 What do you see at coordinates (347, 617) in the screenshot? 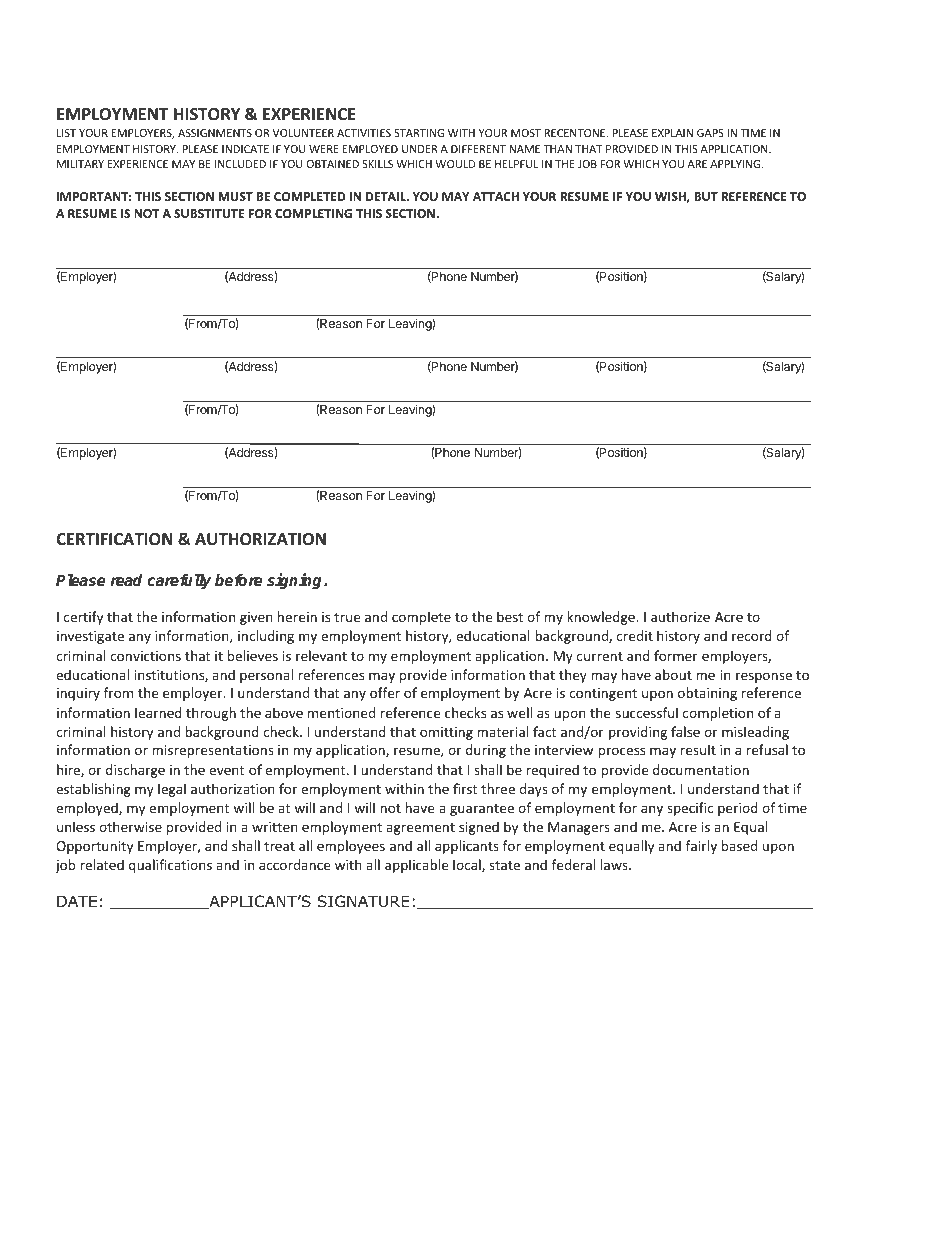
I see `true` at bounding box center [347, 617].
